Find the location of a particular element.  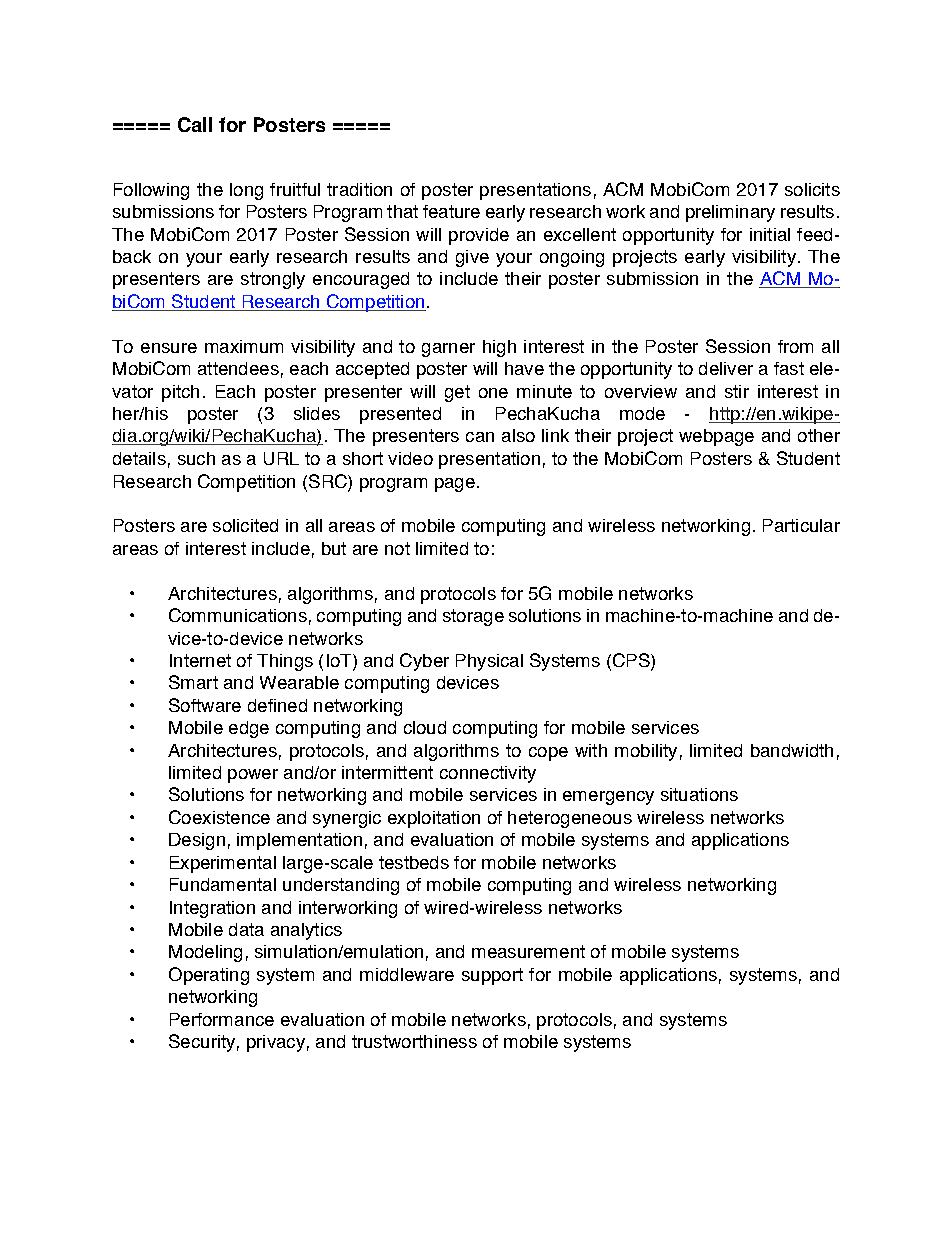

connectivity is located at coordinates (488, 774).
